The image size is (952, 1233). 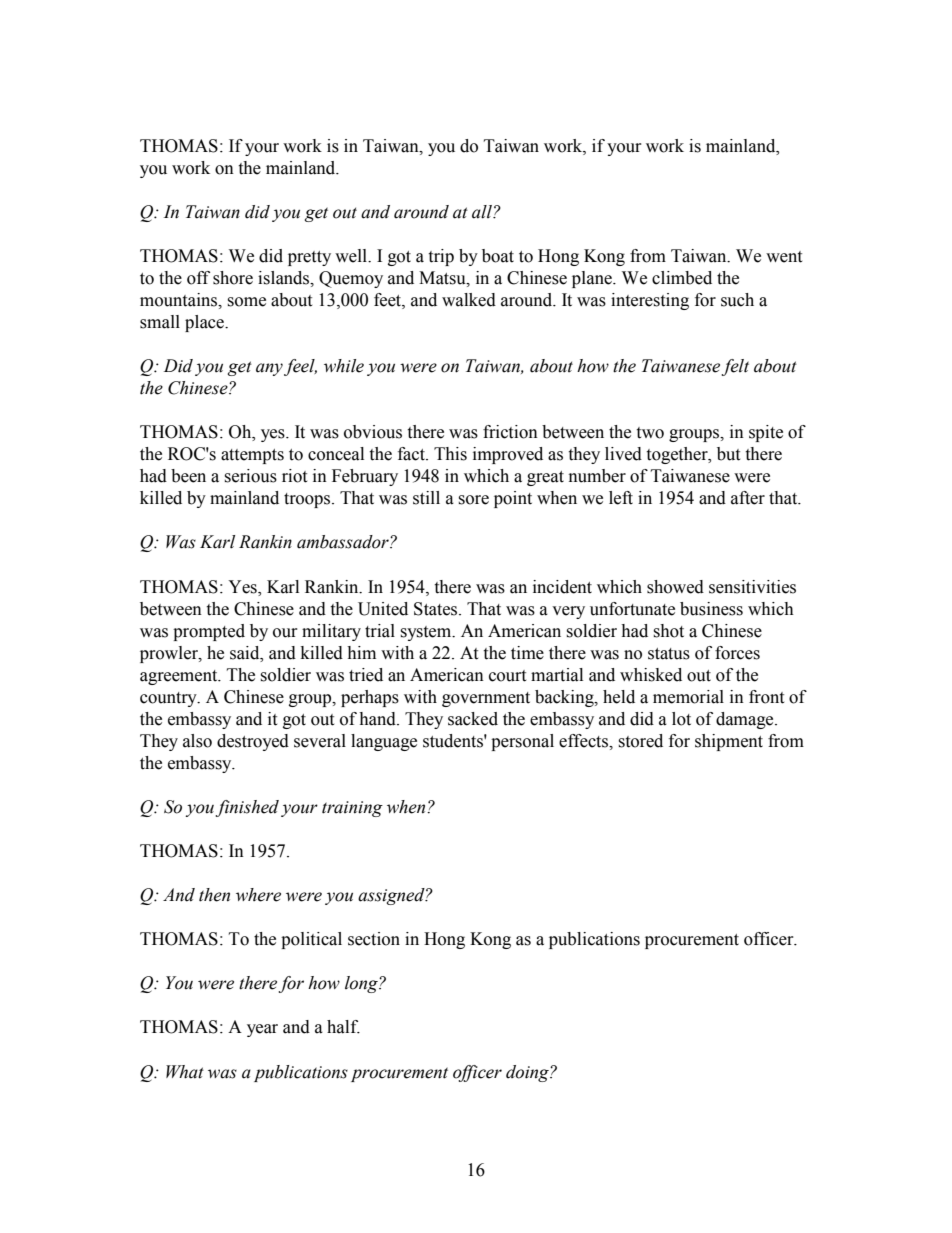 What do you see at coordinates (262, 1030) in the screenshot?
I see `year` at bounding box center [262, 1030].
